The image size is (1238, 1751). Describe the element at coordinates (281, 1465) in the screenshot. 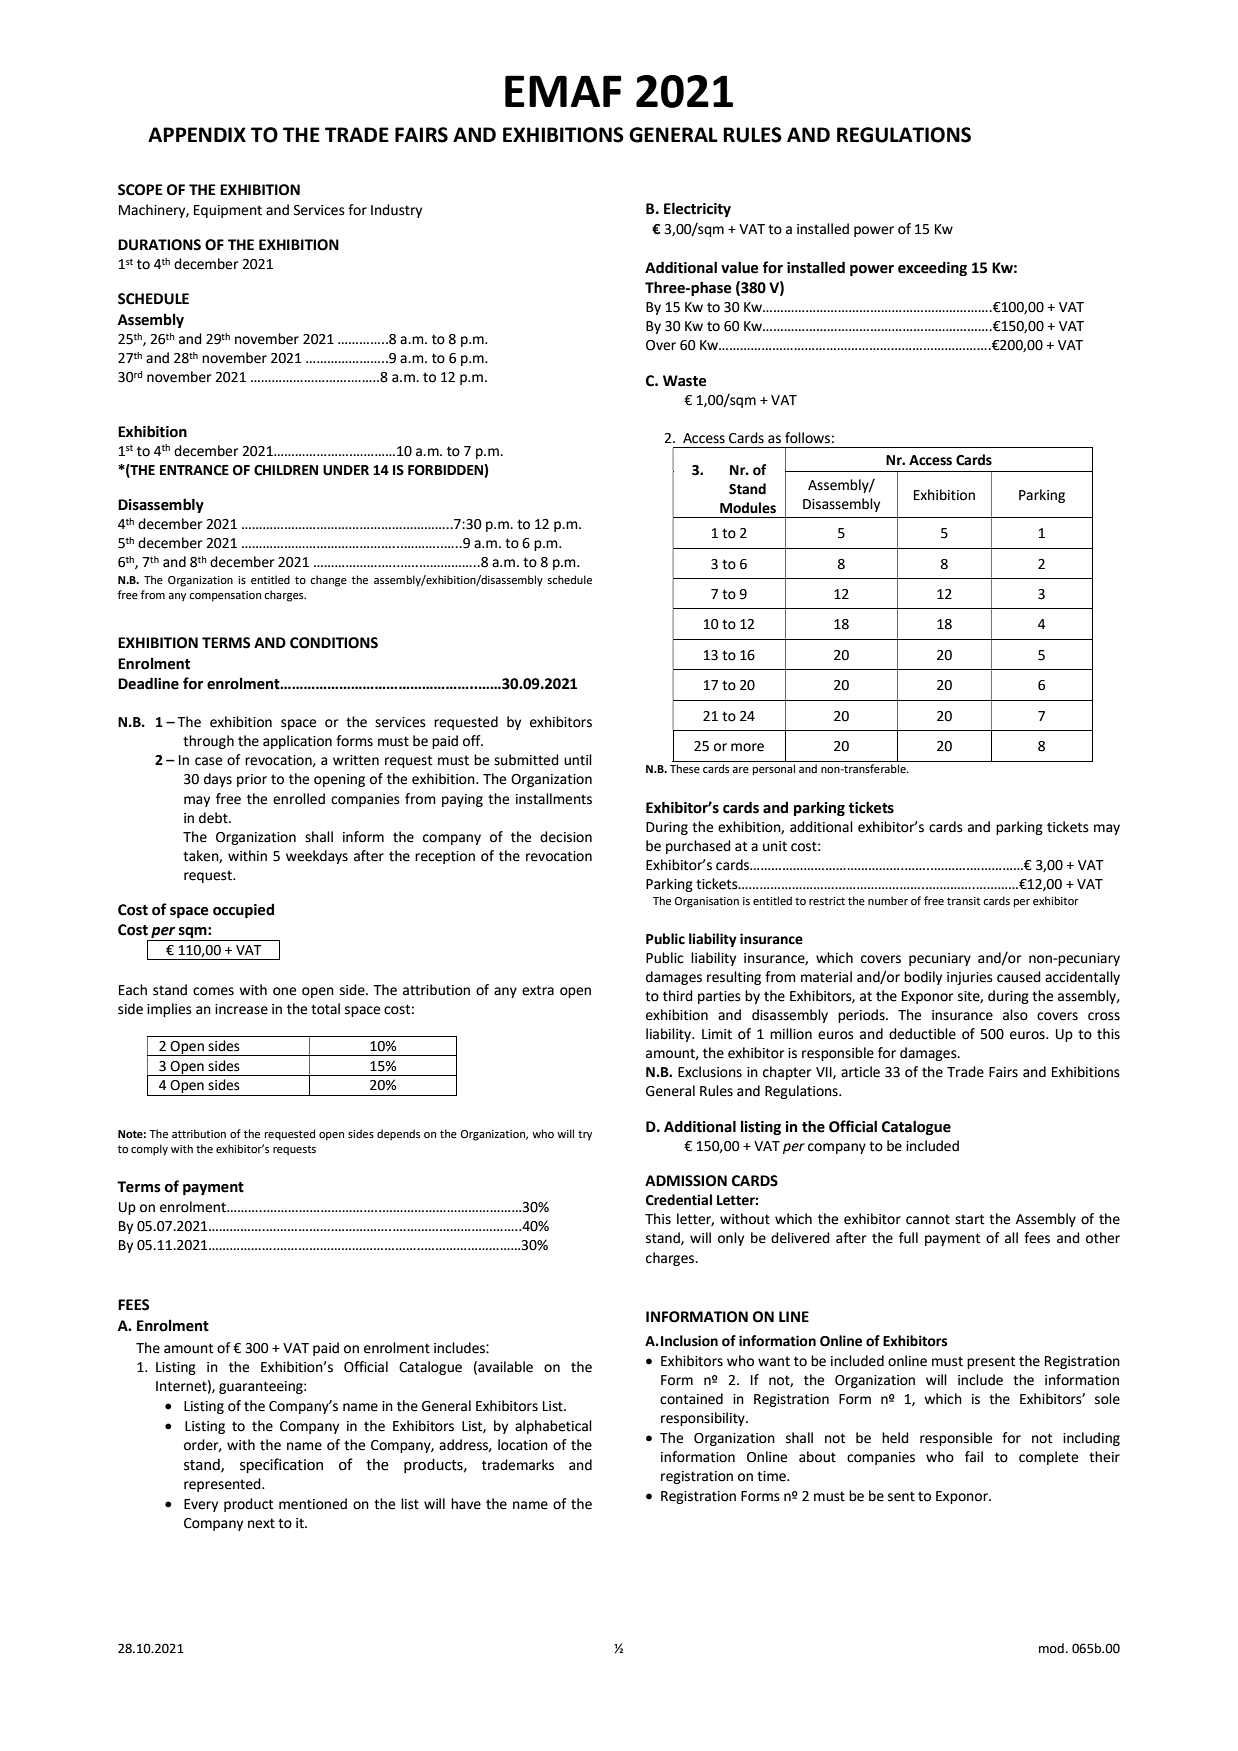

I see `specification` at that location.
